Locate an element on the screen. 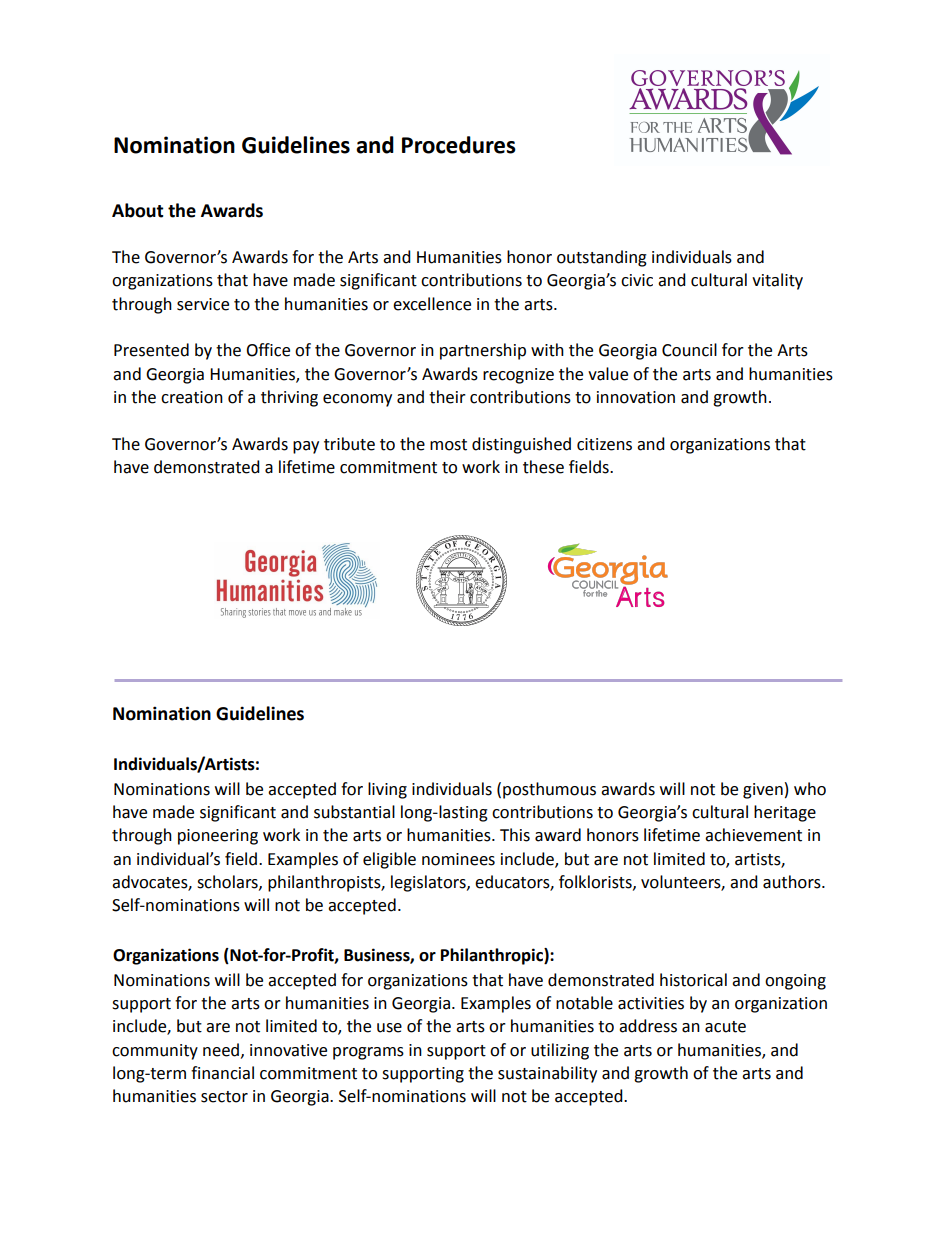  financial is located at coordinates (222, 1073).
